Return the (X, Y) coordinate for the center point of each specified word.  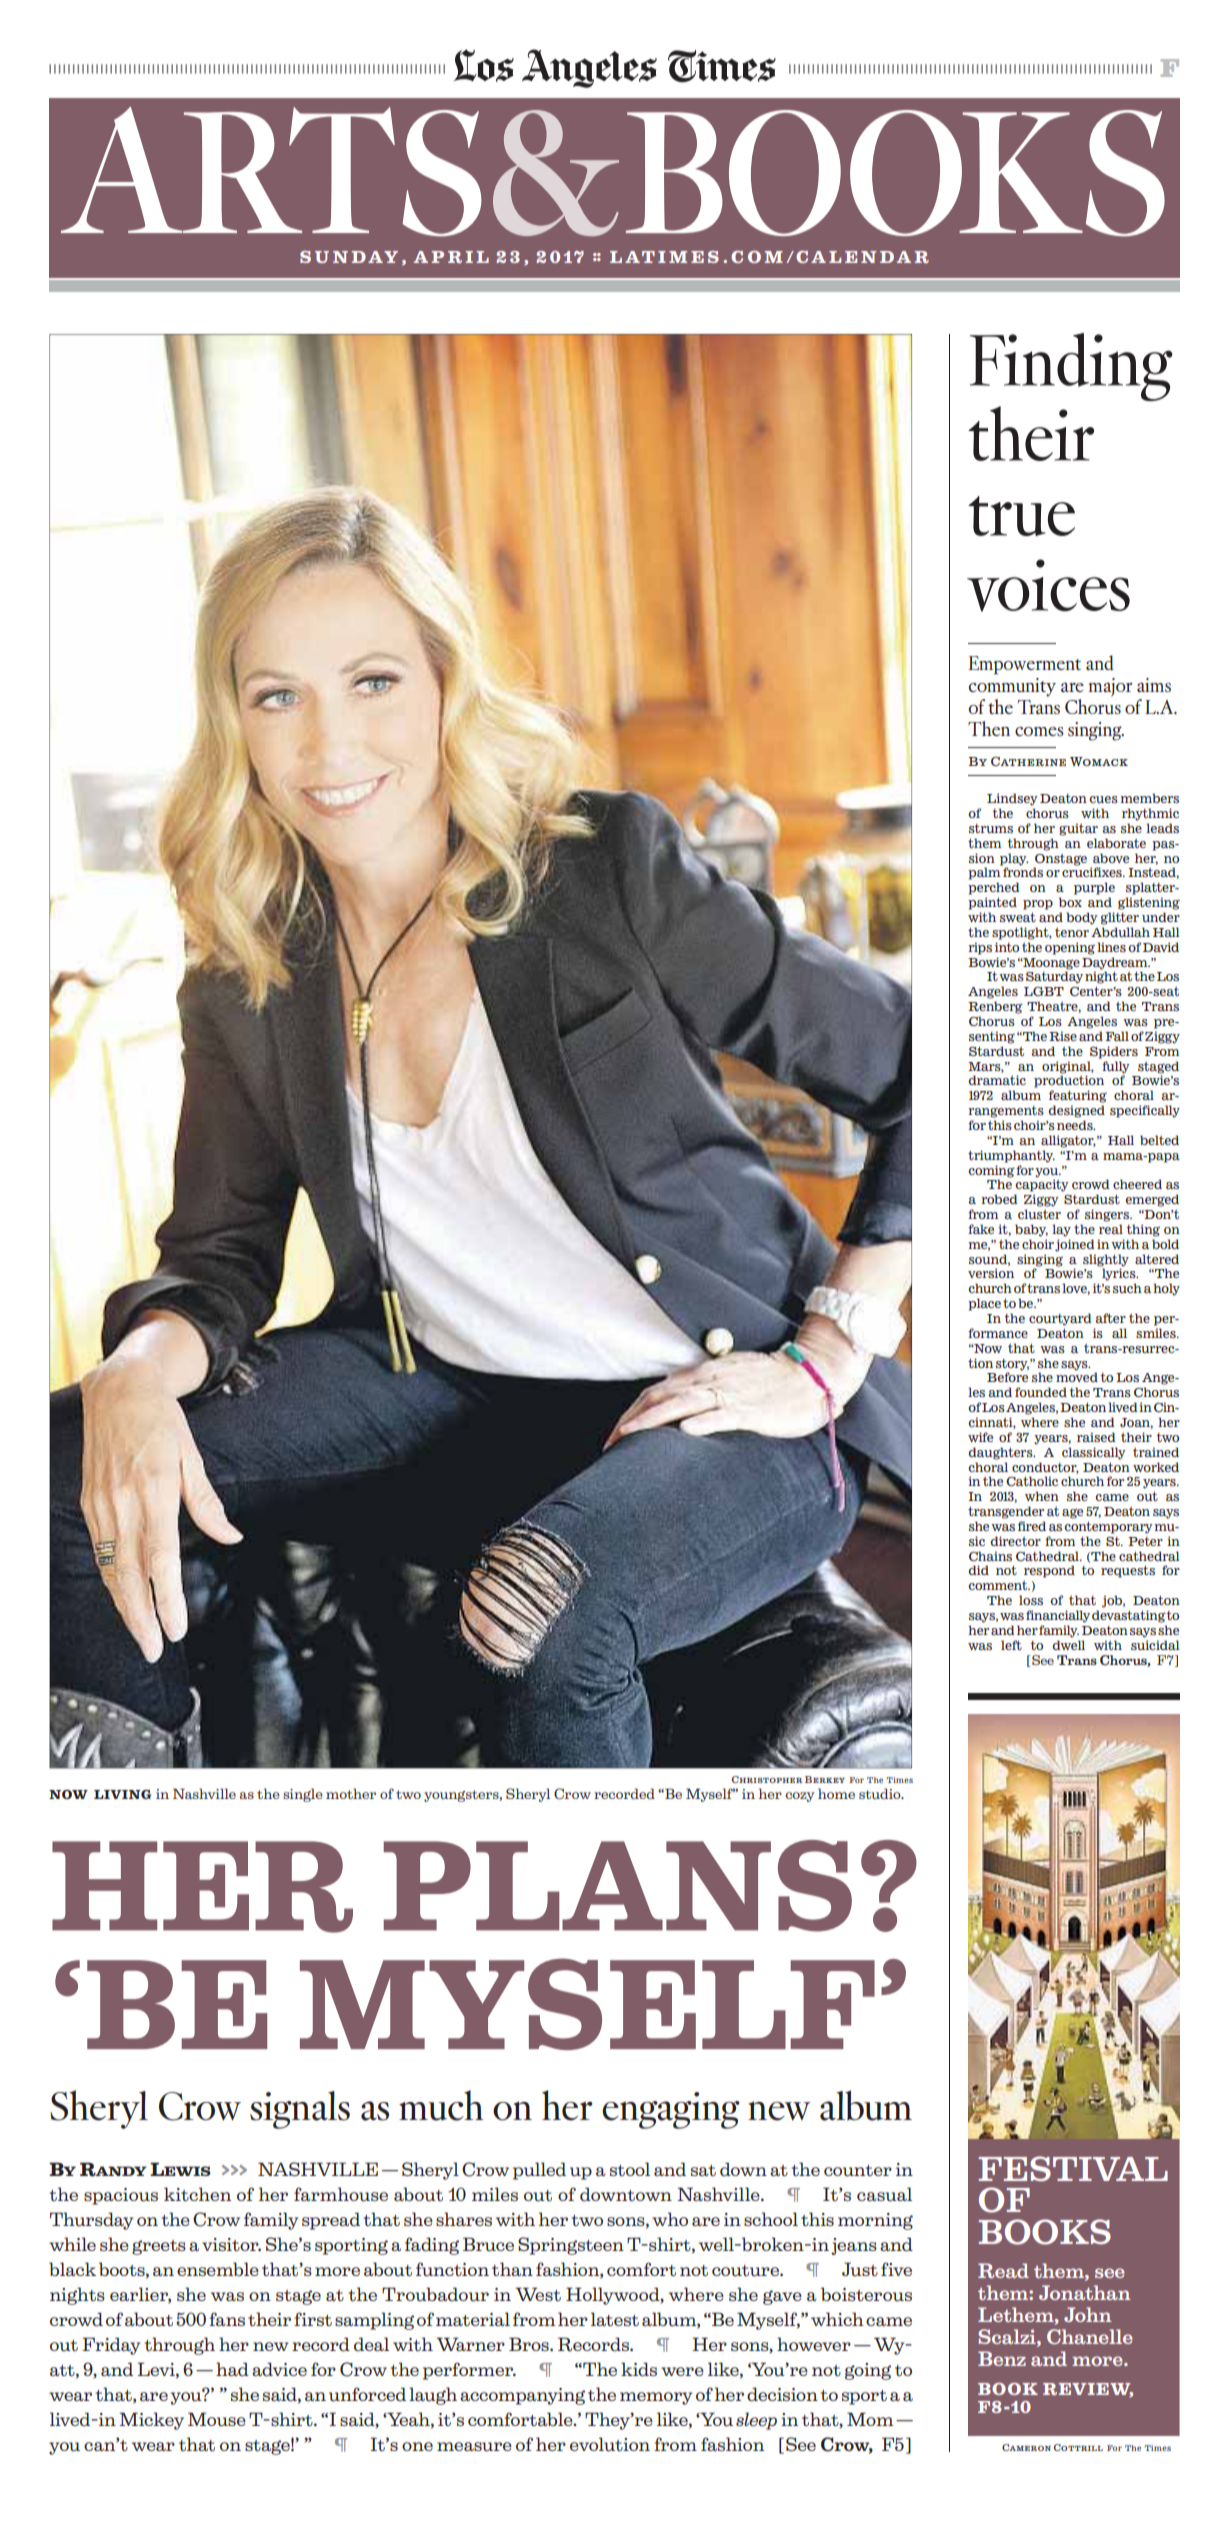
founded (1041, 1392)
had (232, 2369)
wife (980, 1437)
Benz (1002, 2358)
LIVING (122, 1794)
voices (1048, 585)
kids (639, 2369)
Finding (1071, 367)
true (1021, 516)
